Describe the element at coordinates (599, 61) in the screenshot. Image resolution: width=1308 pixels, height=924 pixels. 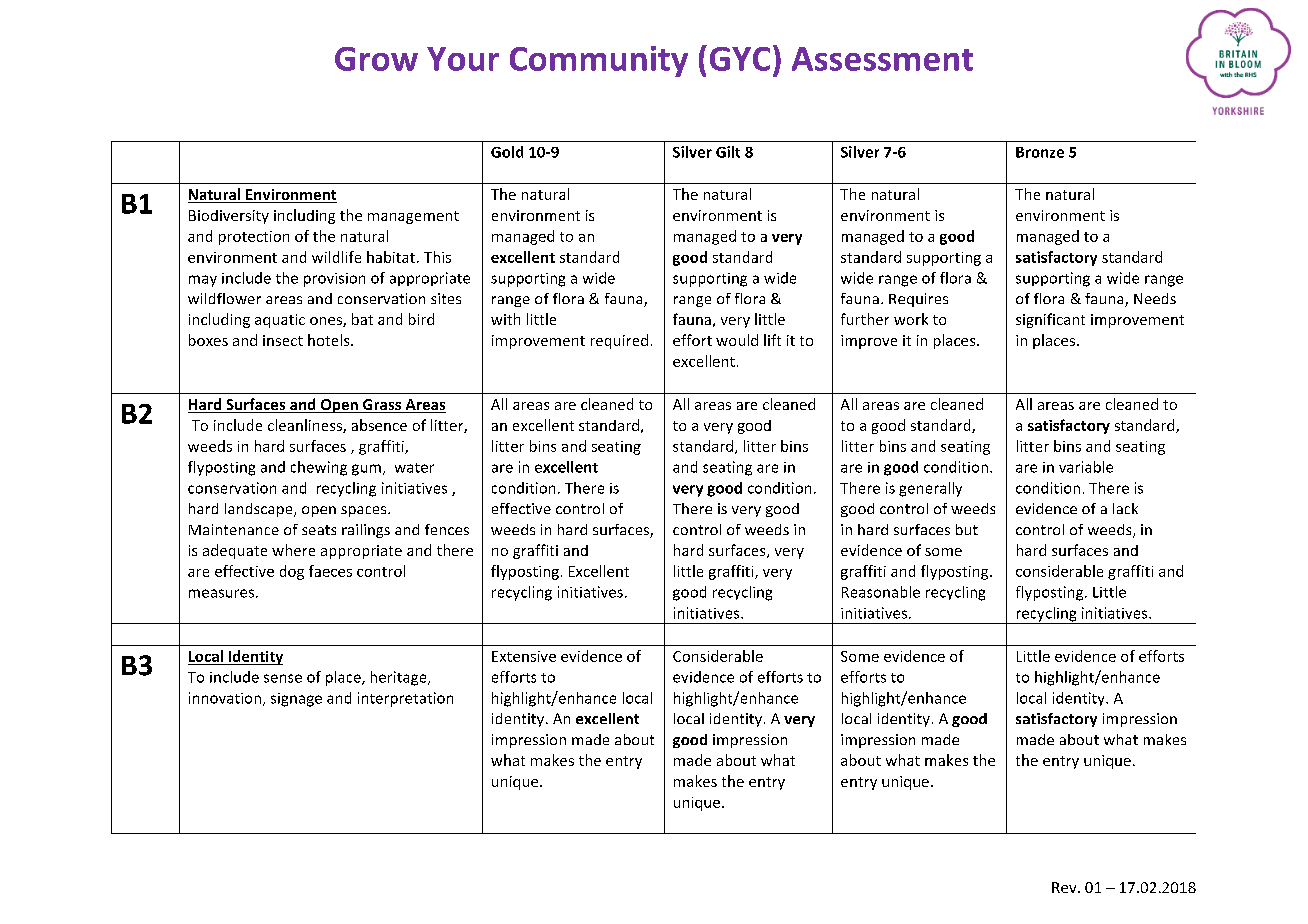
I see `Community` at that location.
